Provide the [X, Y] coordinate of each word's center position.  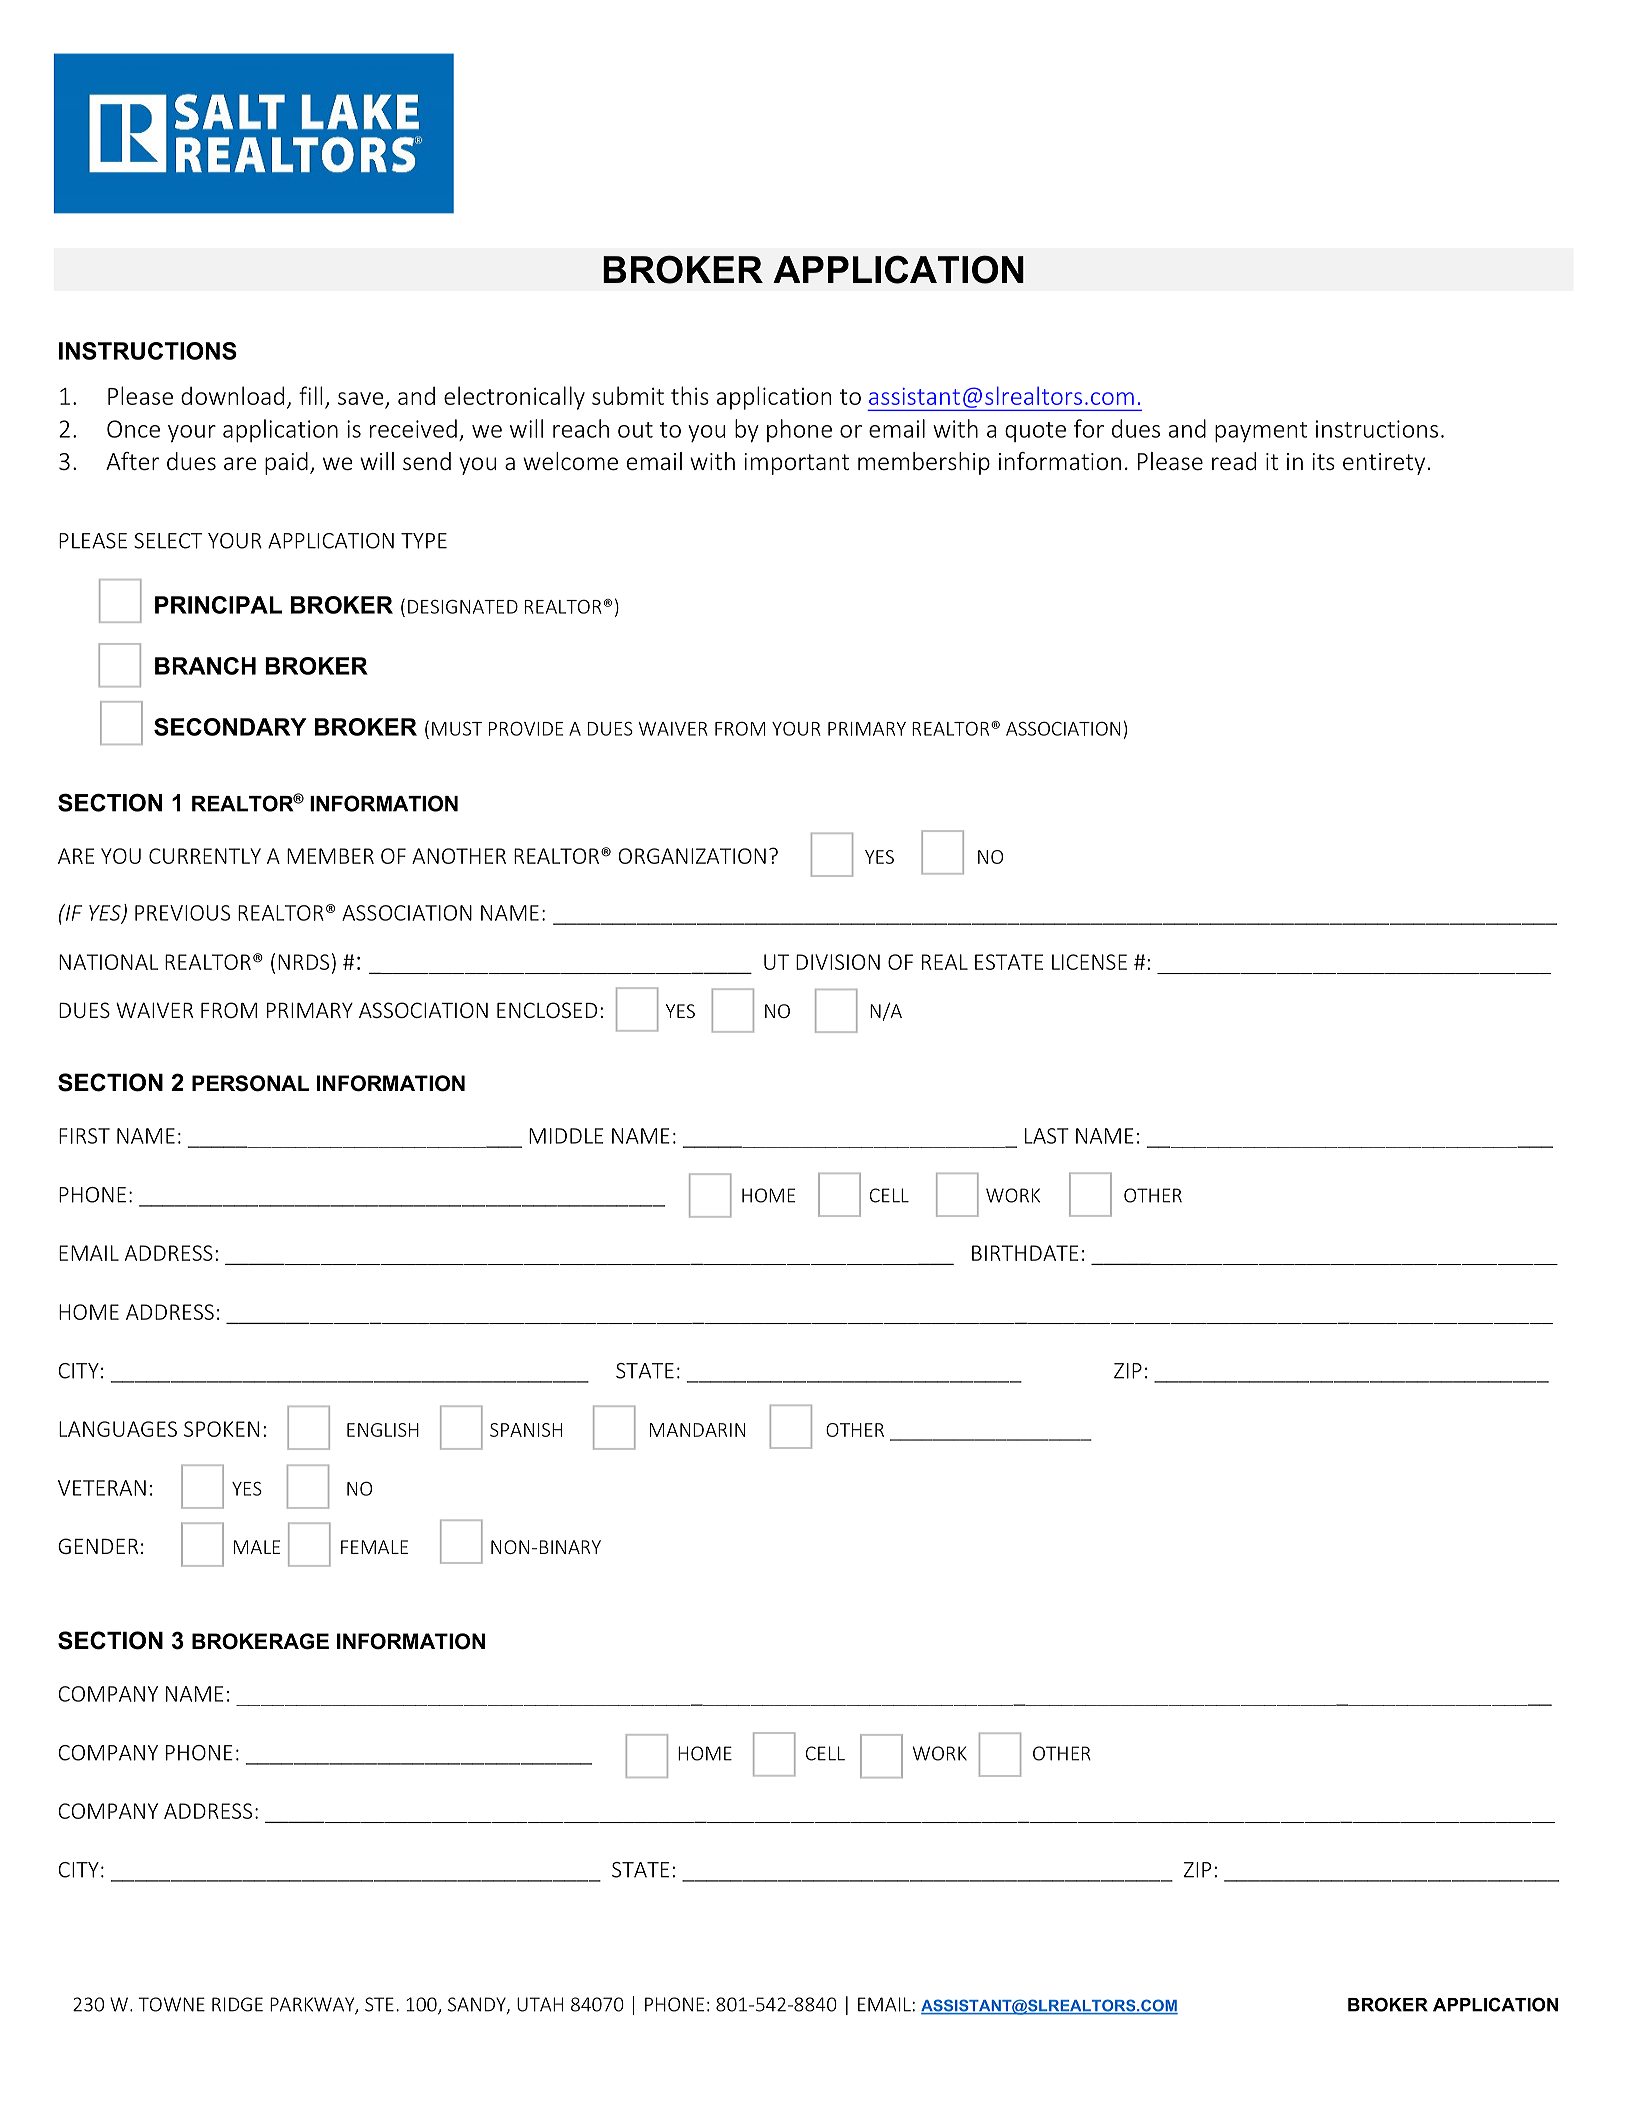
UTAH [540, 2004]
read [1234, 461]
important [796, 464]
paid [286, 463]
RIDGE [237, 2004]
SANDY [478, 2005]
